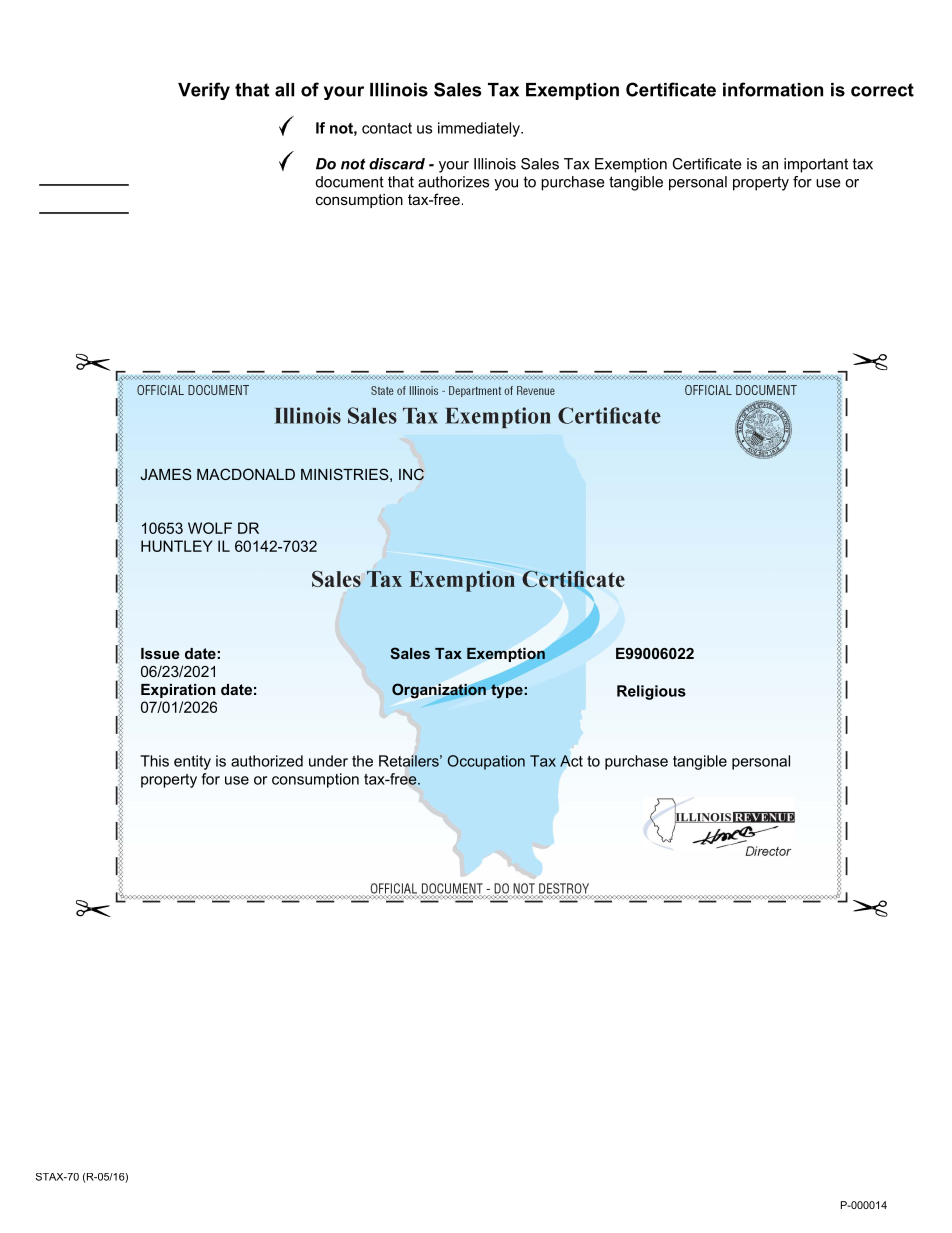 The image size is (952, 1233). What do you see at coordinates (773, 89) in the document?
I see `information` at bounding box center [773, 89].
